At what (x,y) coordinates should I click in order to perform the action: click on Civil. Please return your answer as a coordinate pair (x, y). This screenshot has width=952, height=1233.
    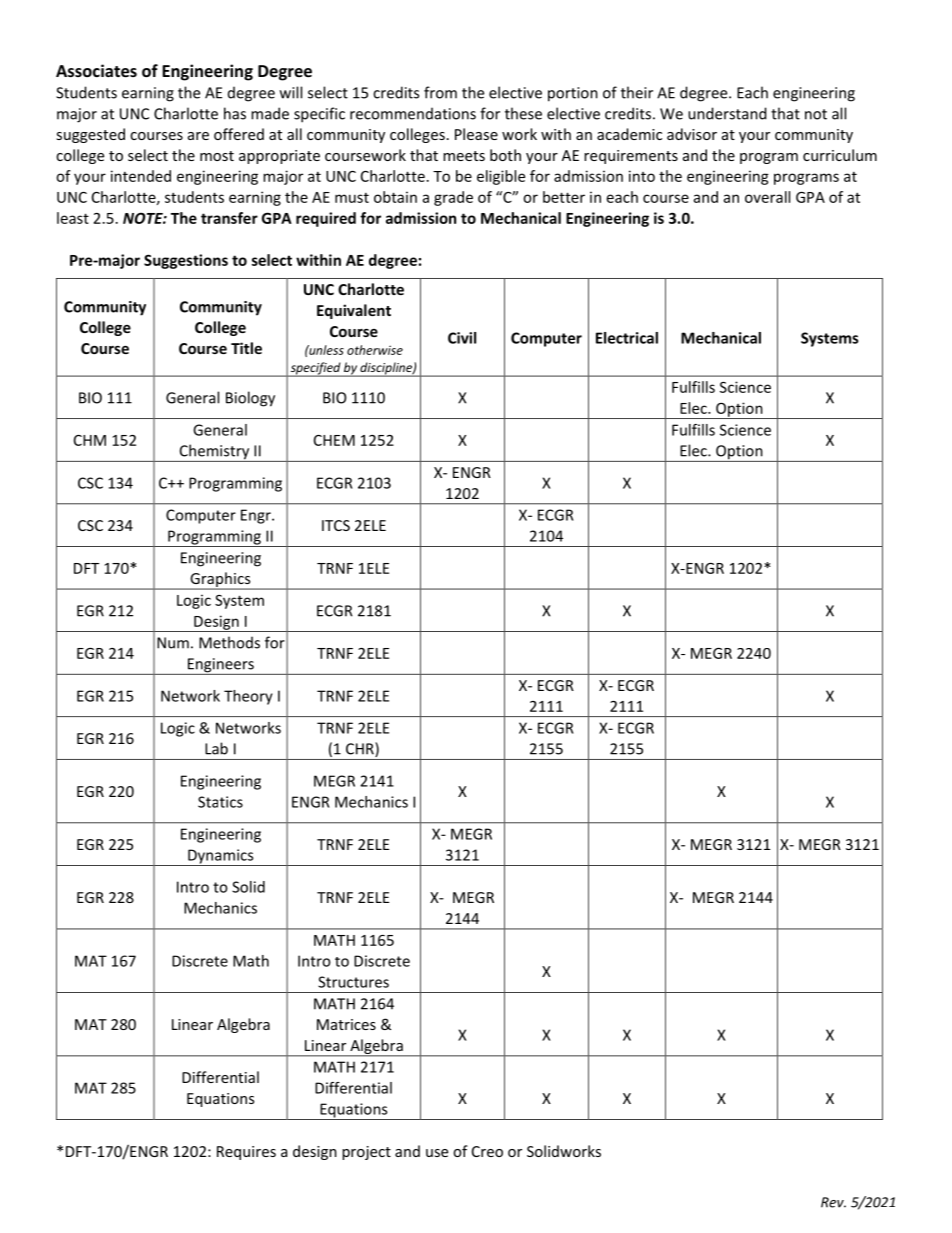
    Looking at the image, I should click on (462, 338).
